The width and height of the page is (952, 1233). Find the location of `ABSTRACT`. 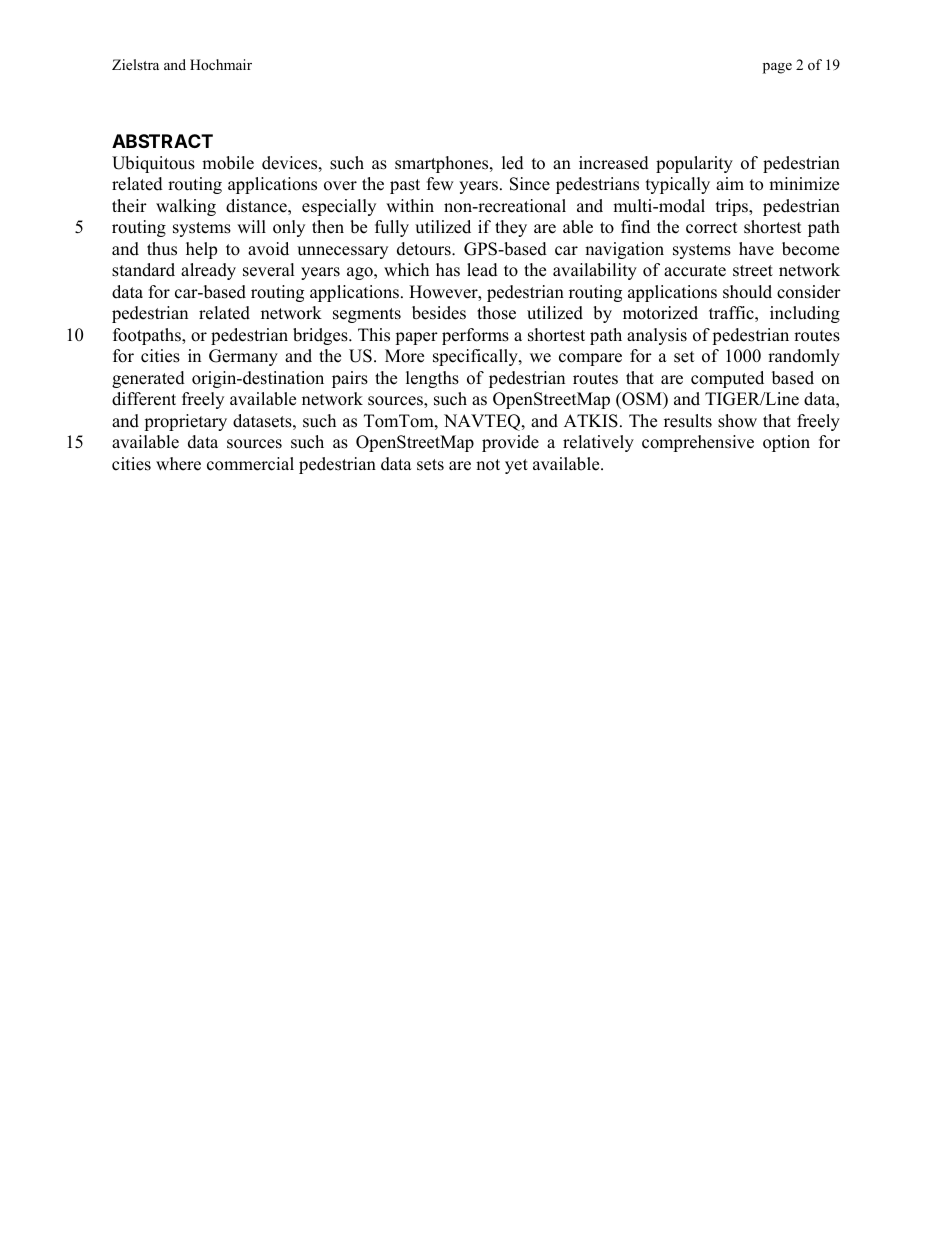

ABSTRACT is located at coordinates (162, 141).
